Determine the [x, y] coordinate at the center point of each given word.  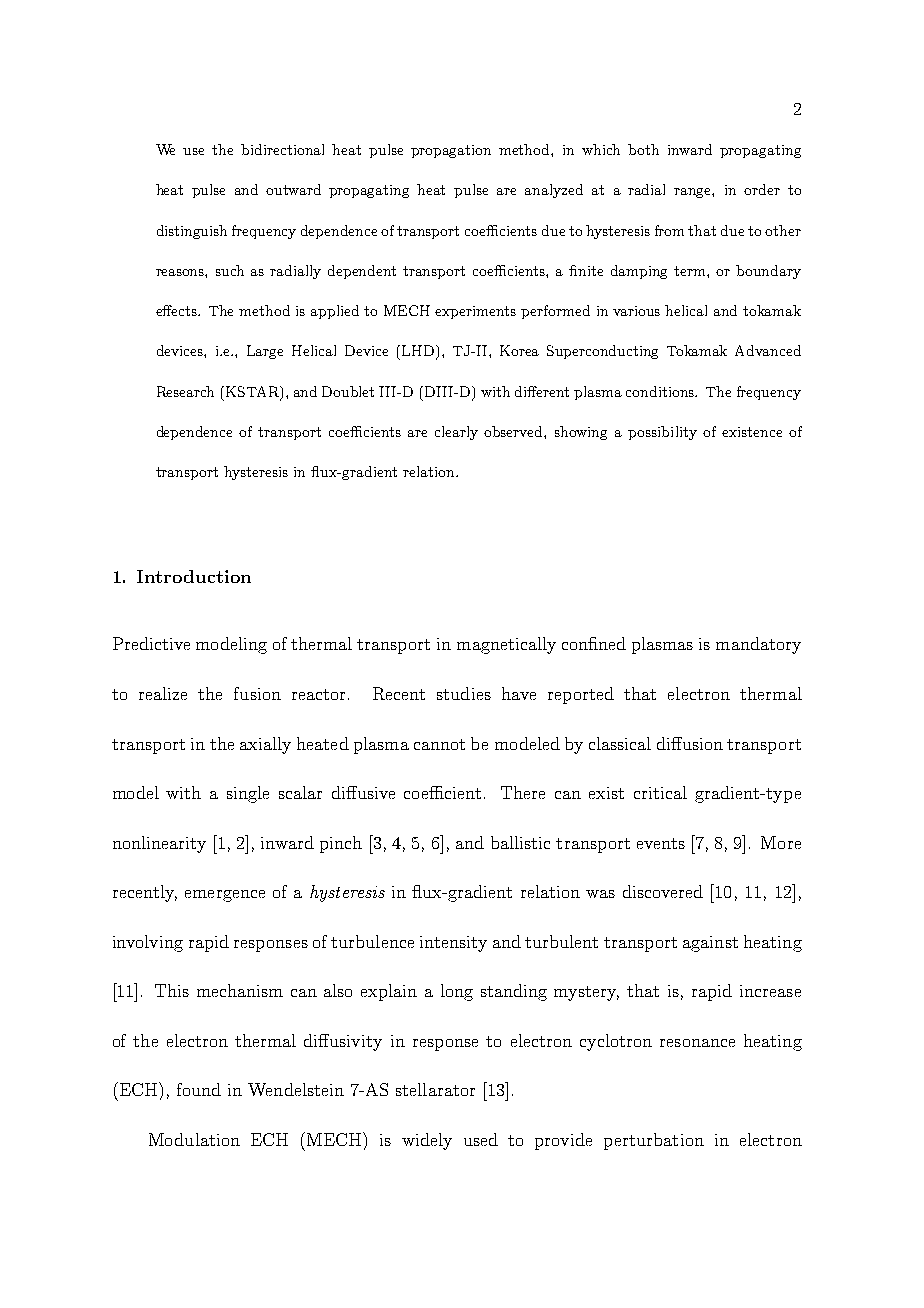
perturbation [654, 1141]
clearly [456, 433]
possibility [662, 433]
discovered [663, 891]
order [762, 189]
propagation [451, 151]
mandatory [758, 645]
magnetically [506, 645]
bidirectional [282, 149]
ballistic [520, 842]
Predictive [151, 643]
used [481, 1139]
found [199, 1089]
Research [185, 391]
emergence [225, 896]
